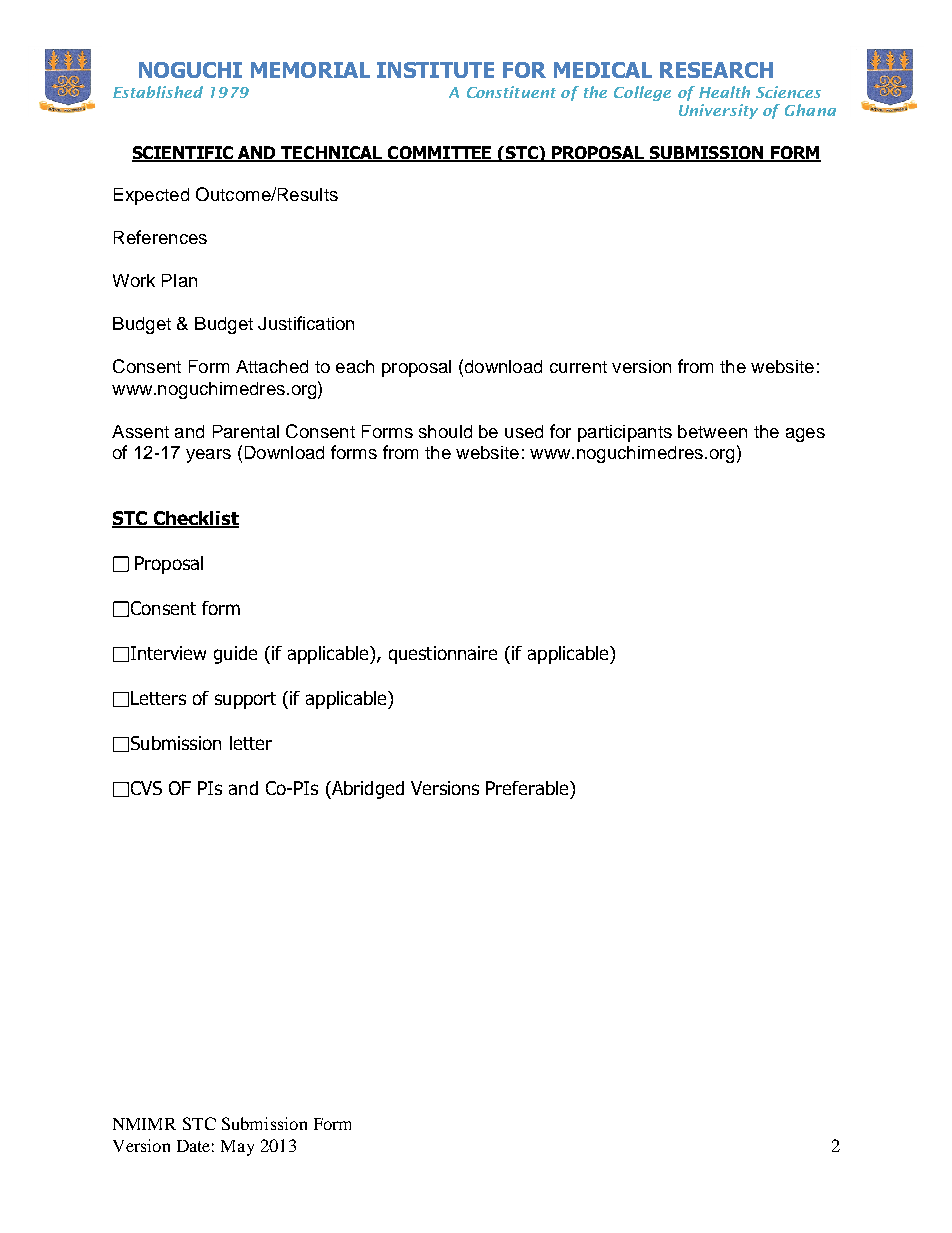 This page has height=1233, width=952. I want to click on should, so click(445, 431).
